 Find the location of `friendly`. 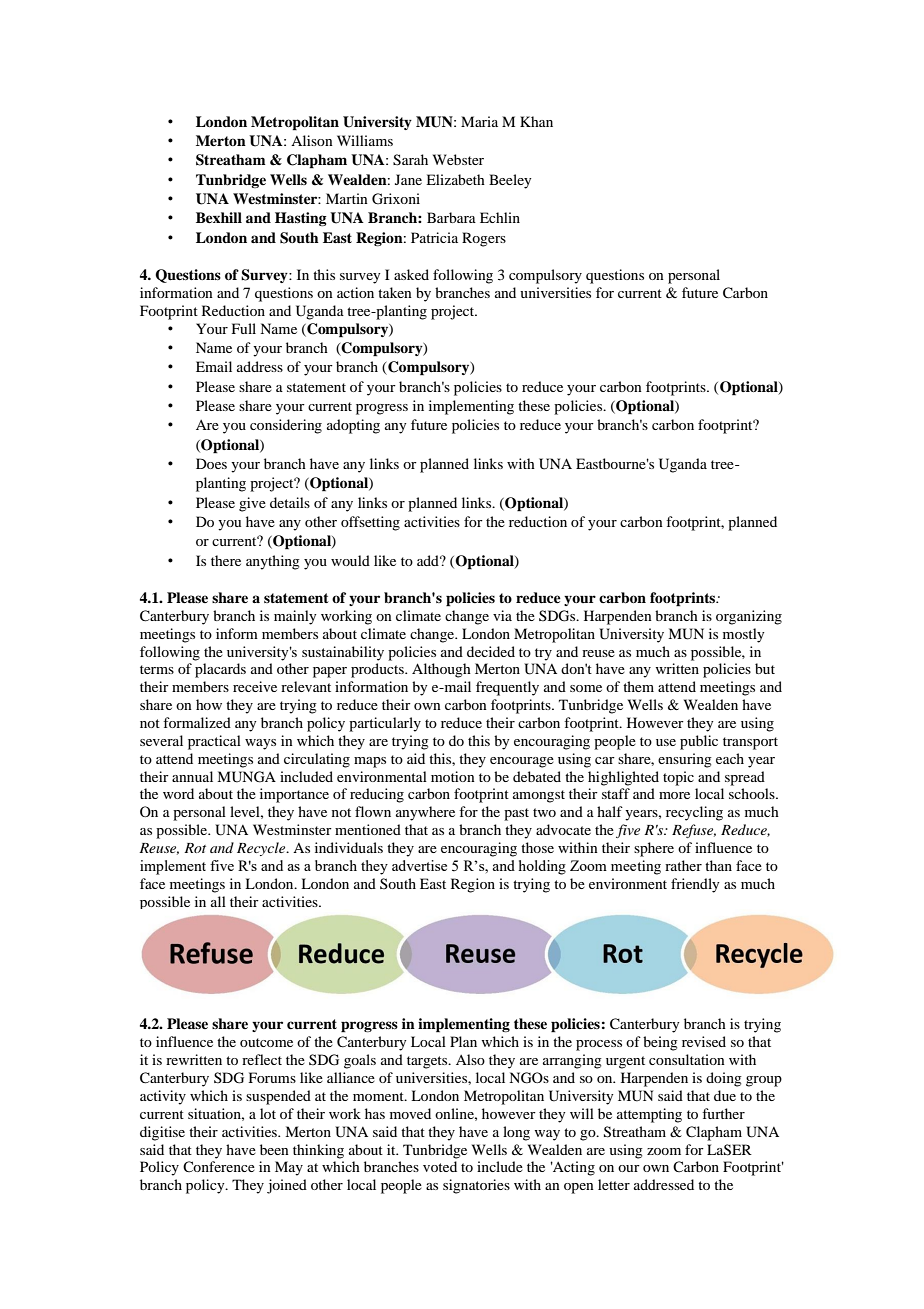

friendly is located at coordinates (695, 885).
